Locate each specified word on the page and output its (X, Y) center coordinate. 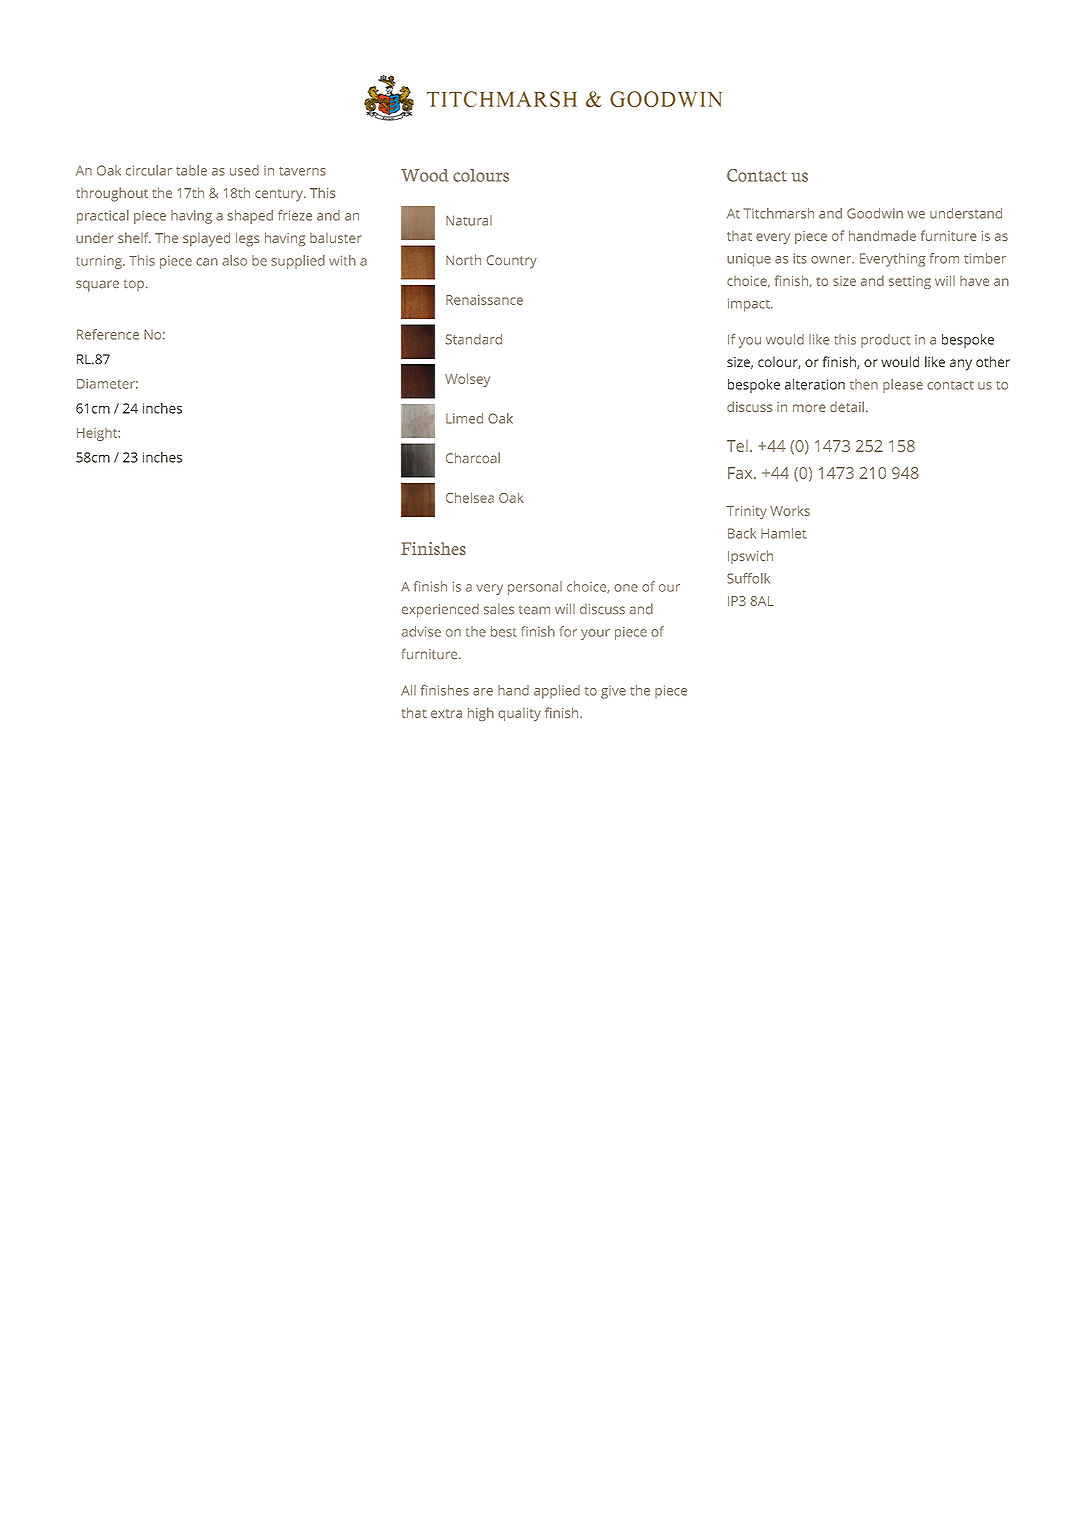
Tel (737, 446)
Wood (424, 175)
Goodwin (875, 213)
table (191, 170)
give (613, 692)
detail (847, 406)
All (408, 690)
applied (557, 692)
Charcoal (473, 458)
